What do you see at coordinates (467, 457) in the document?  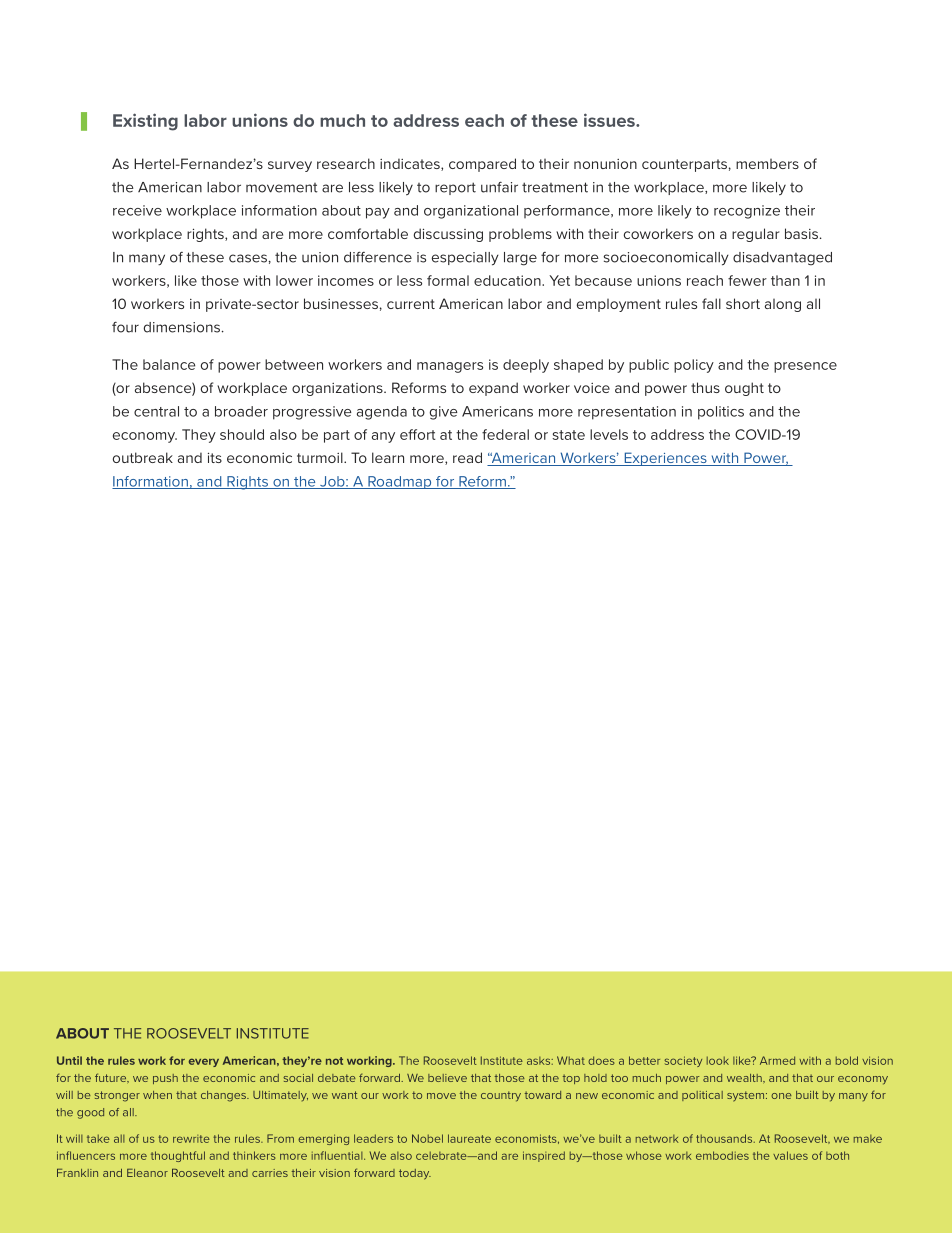 I see `read` at bounding box center [467, 457].
